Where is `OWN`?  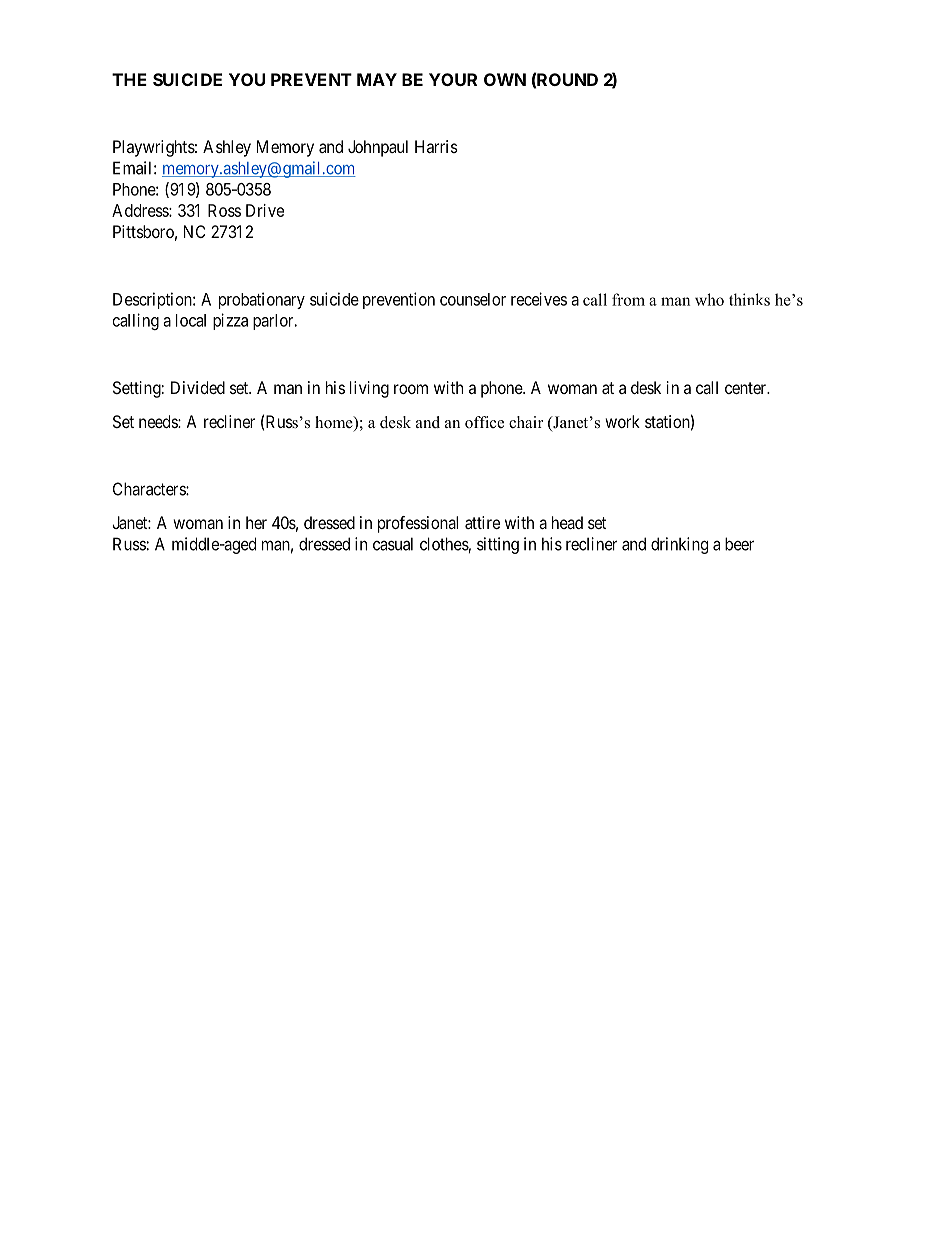 OWN is located at coordinates (505, 79).
